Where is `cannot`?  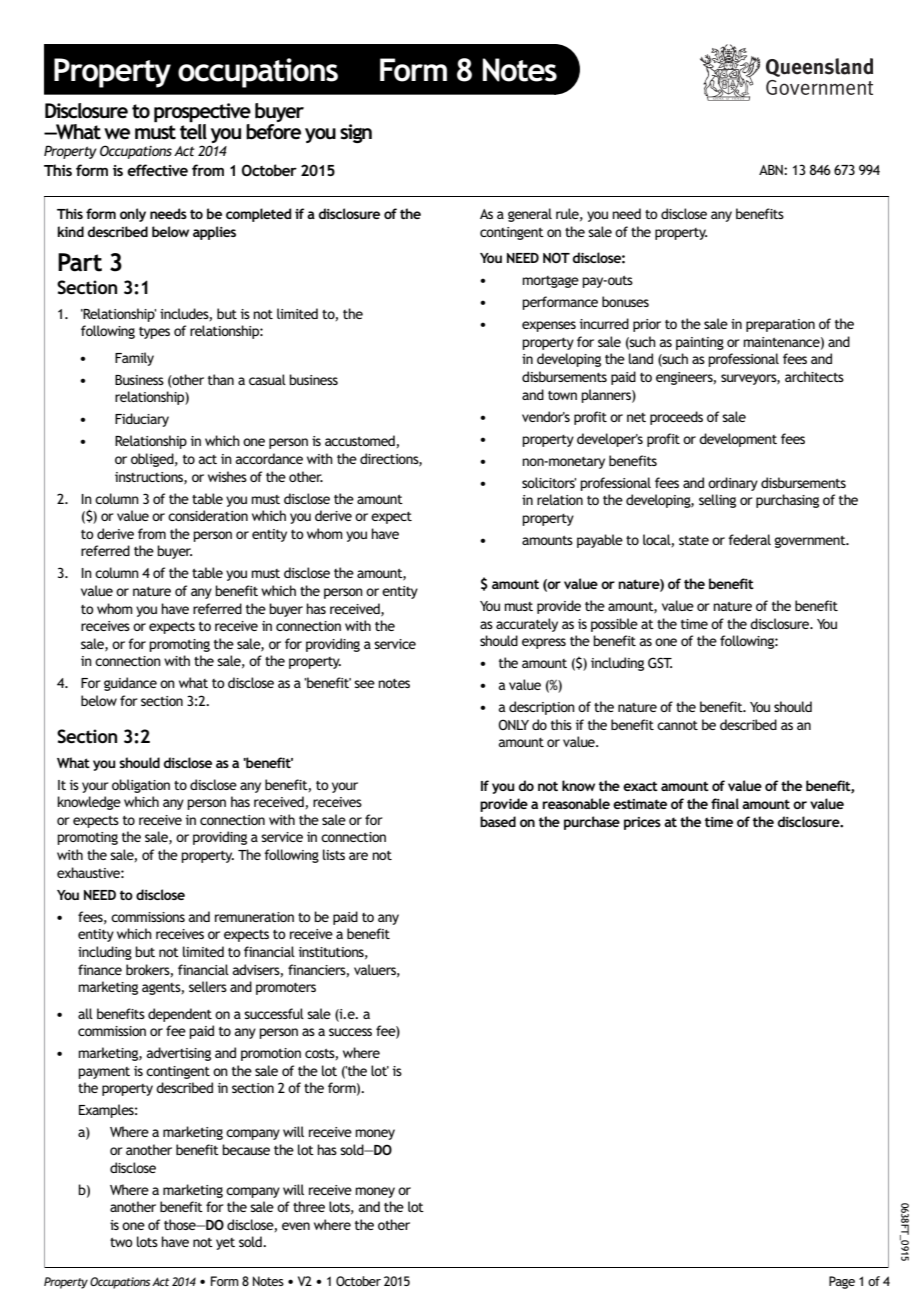 cannot is located at coordinates (677, 725).
